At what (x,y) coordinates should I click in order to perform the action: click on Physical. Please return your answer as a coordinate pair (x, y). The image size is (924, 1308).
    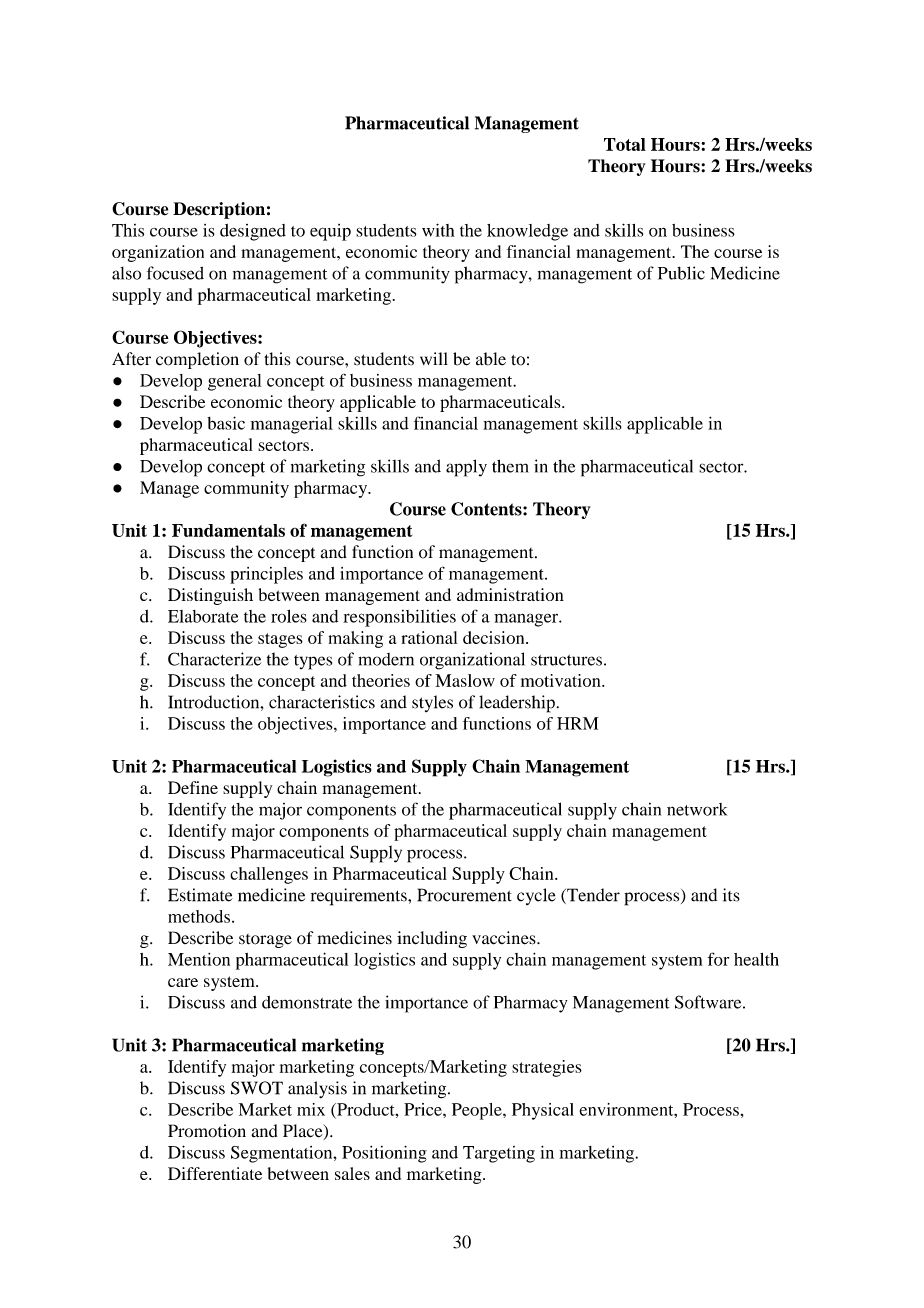
    Looking at the image, I should click on (543, 1111).
